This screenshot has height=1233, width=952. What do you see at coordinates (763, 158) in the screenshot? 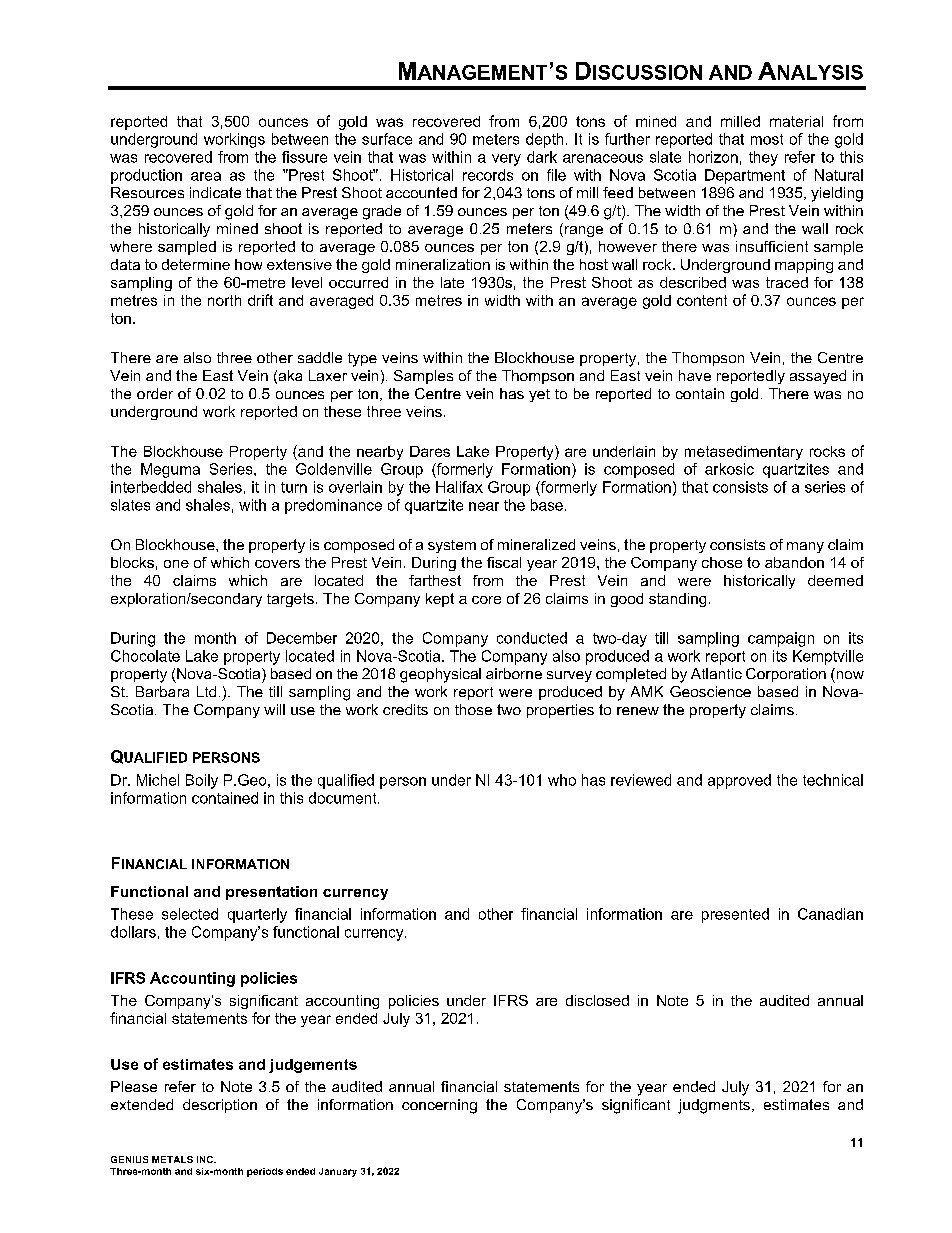
I see `they` at bounding box center [763, 158].
